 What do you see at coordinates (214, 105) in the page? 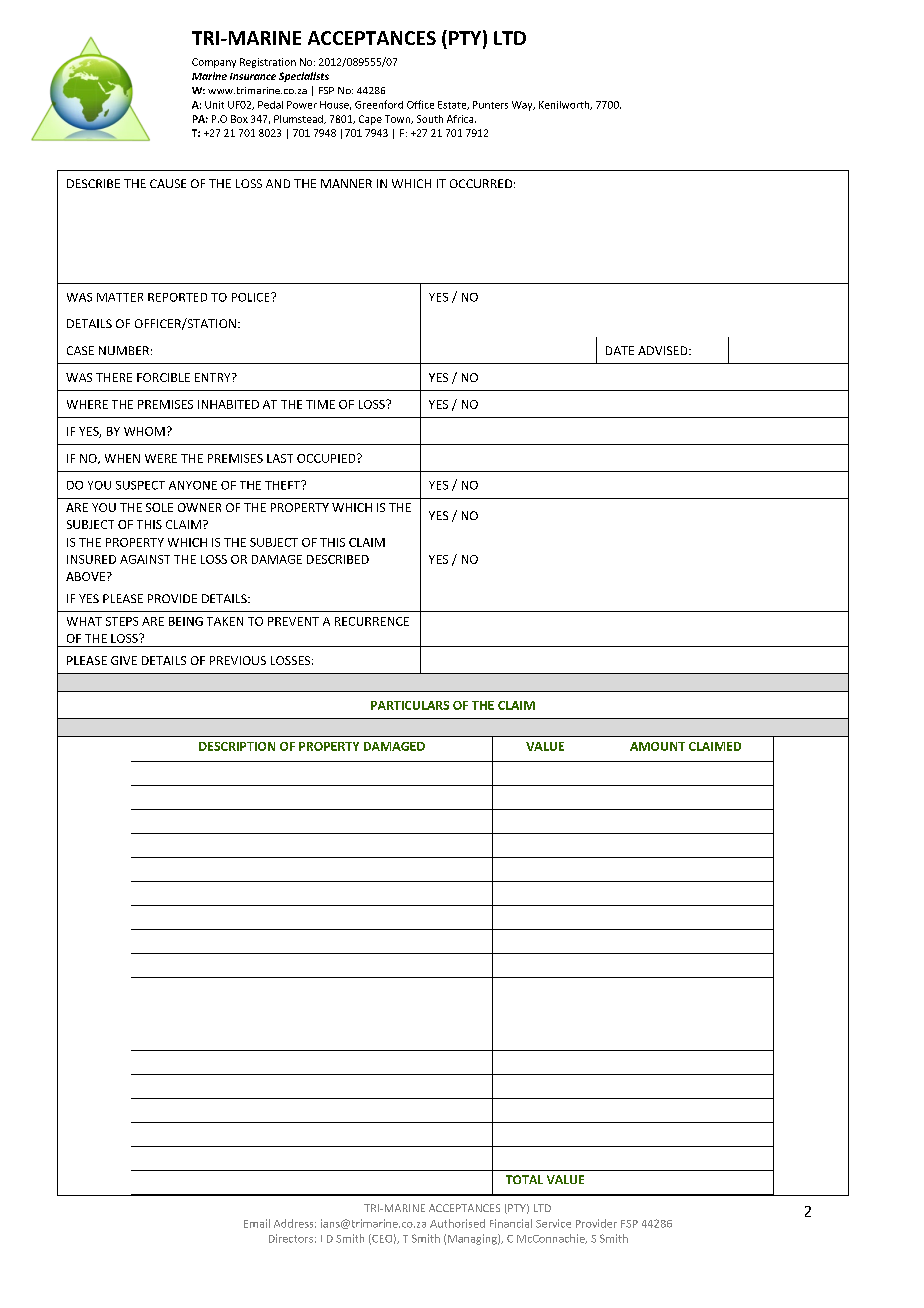
I see `Unit` at bounding box center [214, 105].
